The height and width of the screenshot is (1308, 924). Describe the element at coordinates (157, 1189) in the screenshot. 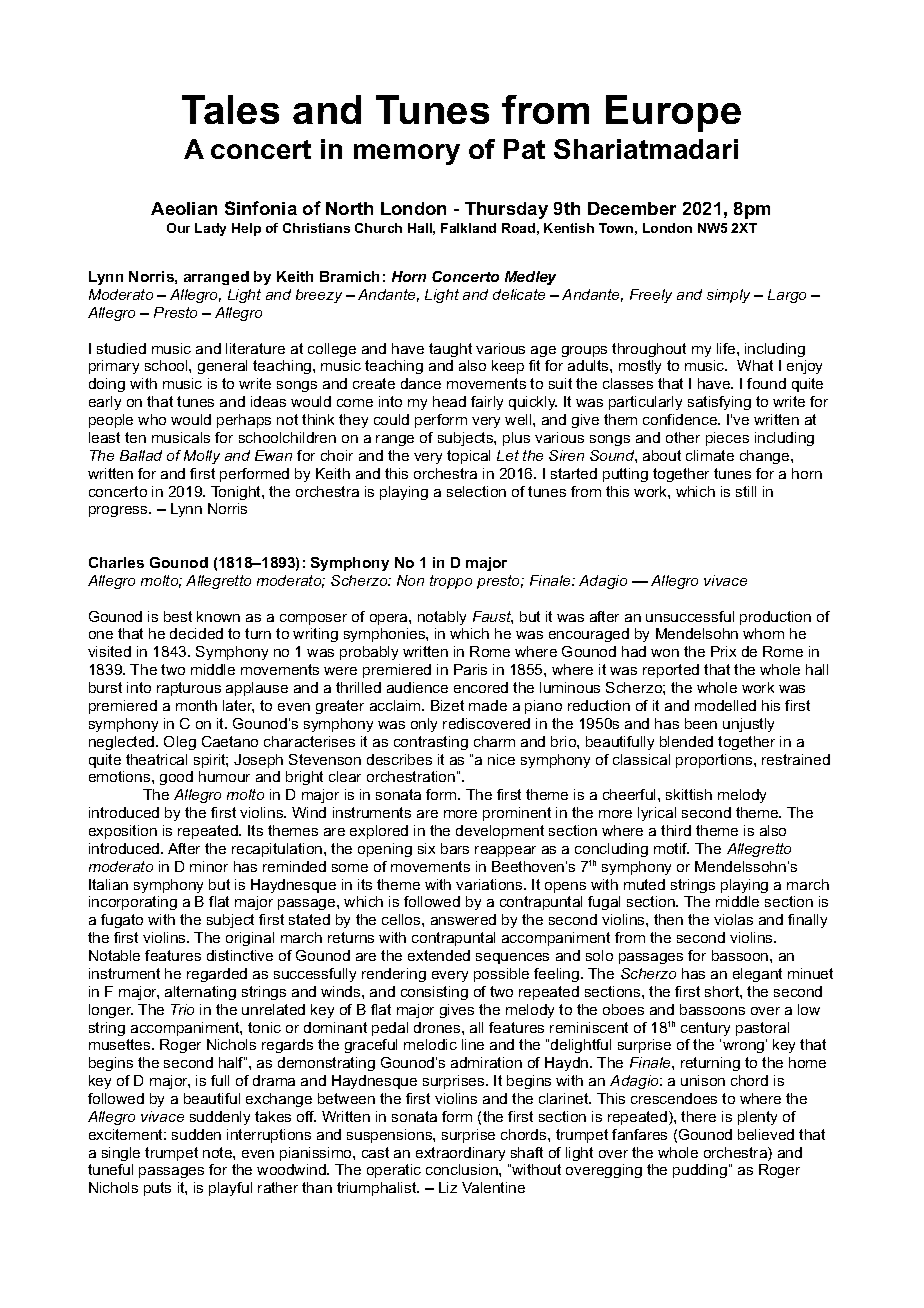

I see `puts` at that location.
